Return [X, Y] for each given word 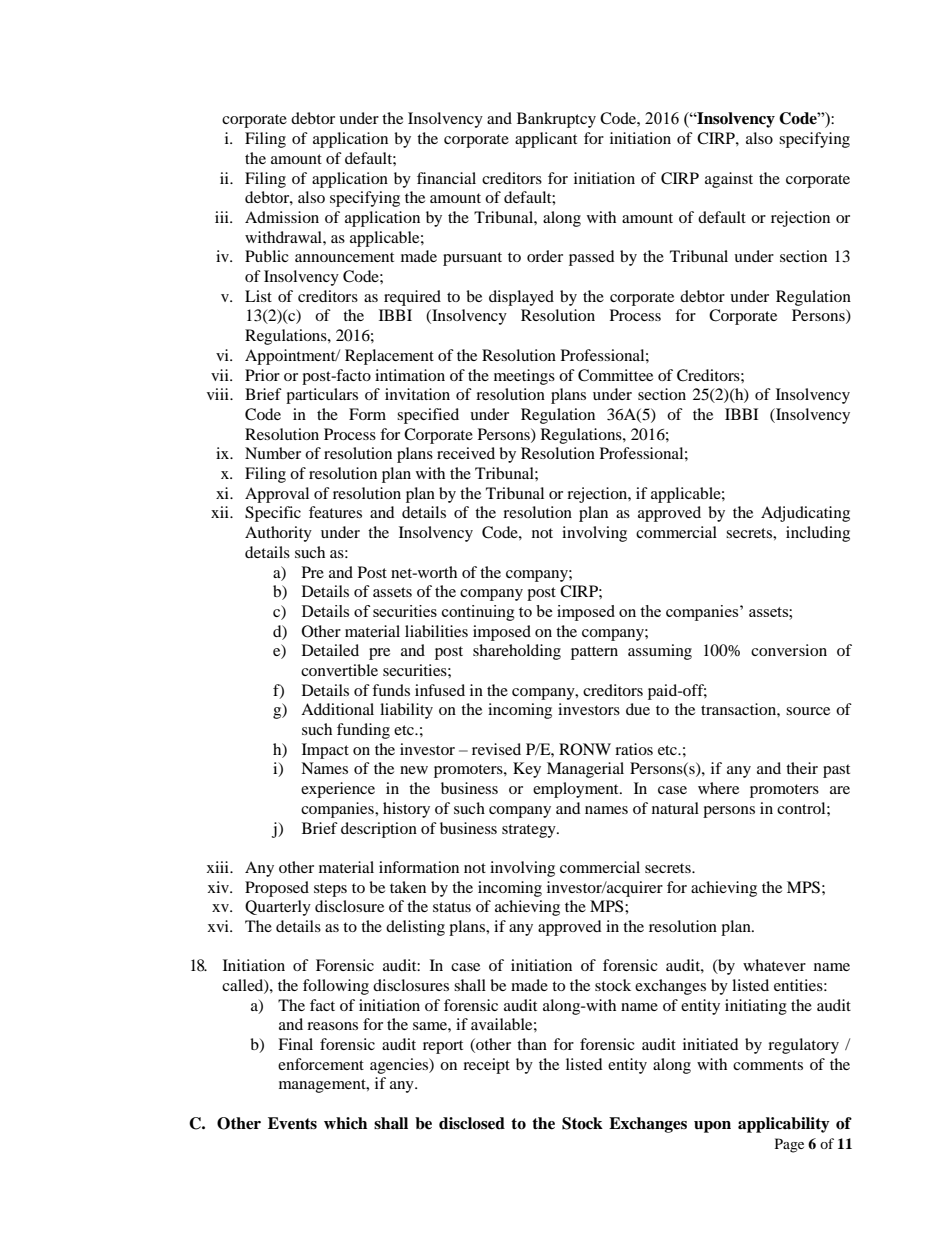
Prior [262, 375]
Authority [278, 534]
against [729, 180]
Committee [615, 375]
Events [292, 1123]
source [808, 711]
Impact [325, 751]
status [452, 907]
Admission [282, 217]
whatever [774, 965]
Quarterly [278, 908]
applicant [546, 140]
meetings [524, 377]
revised [496, 749]
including [818, 534]
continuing [478, 613]
